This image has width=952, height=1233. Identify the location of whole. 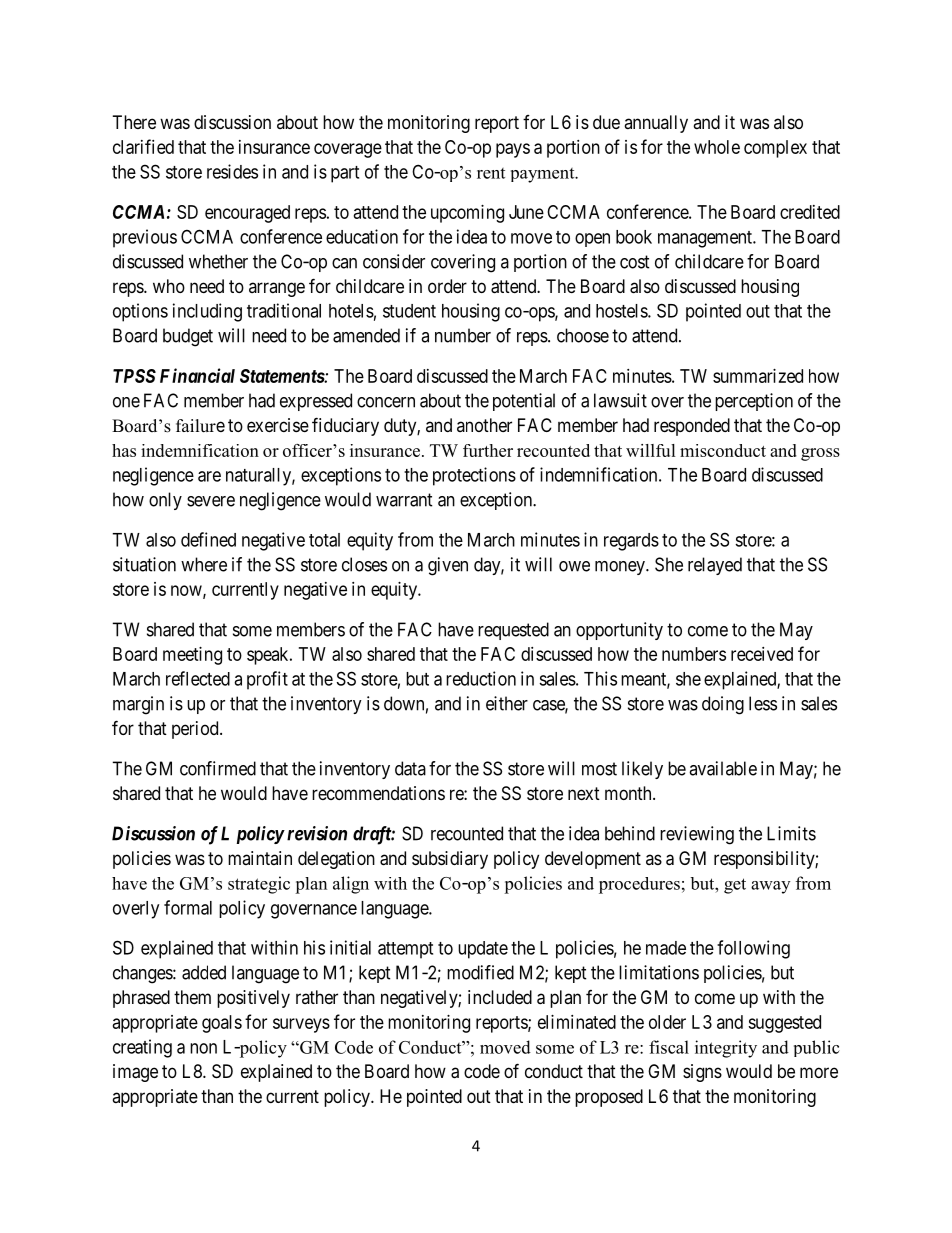
(717, 147).
